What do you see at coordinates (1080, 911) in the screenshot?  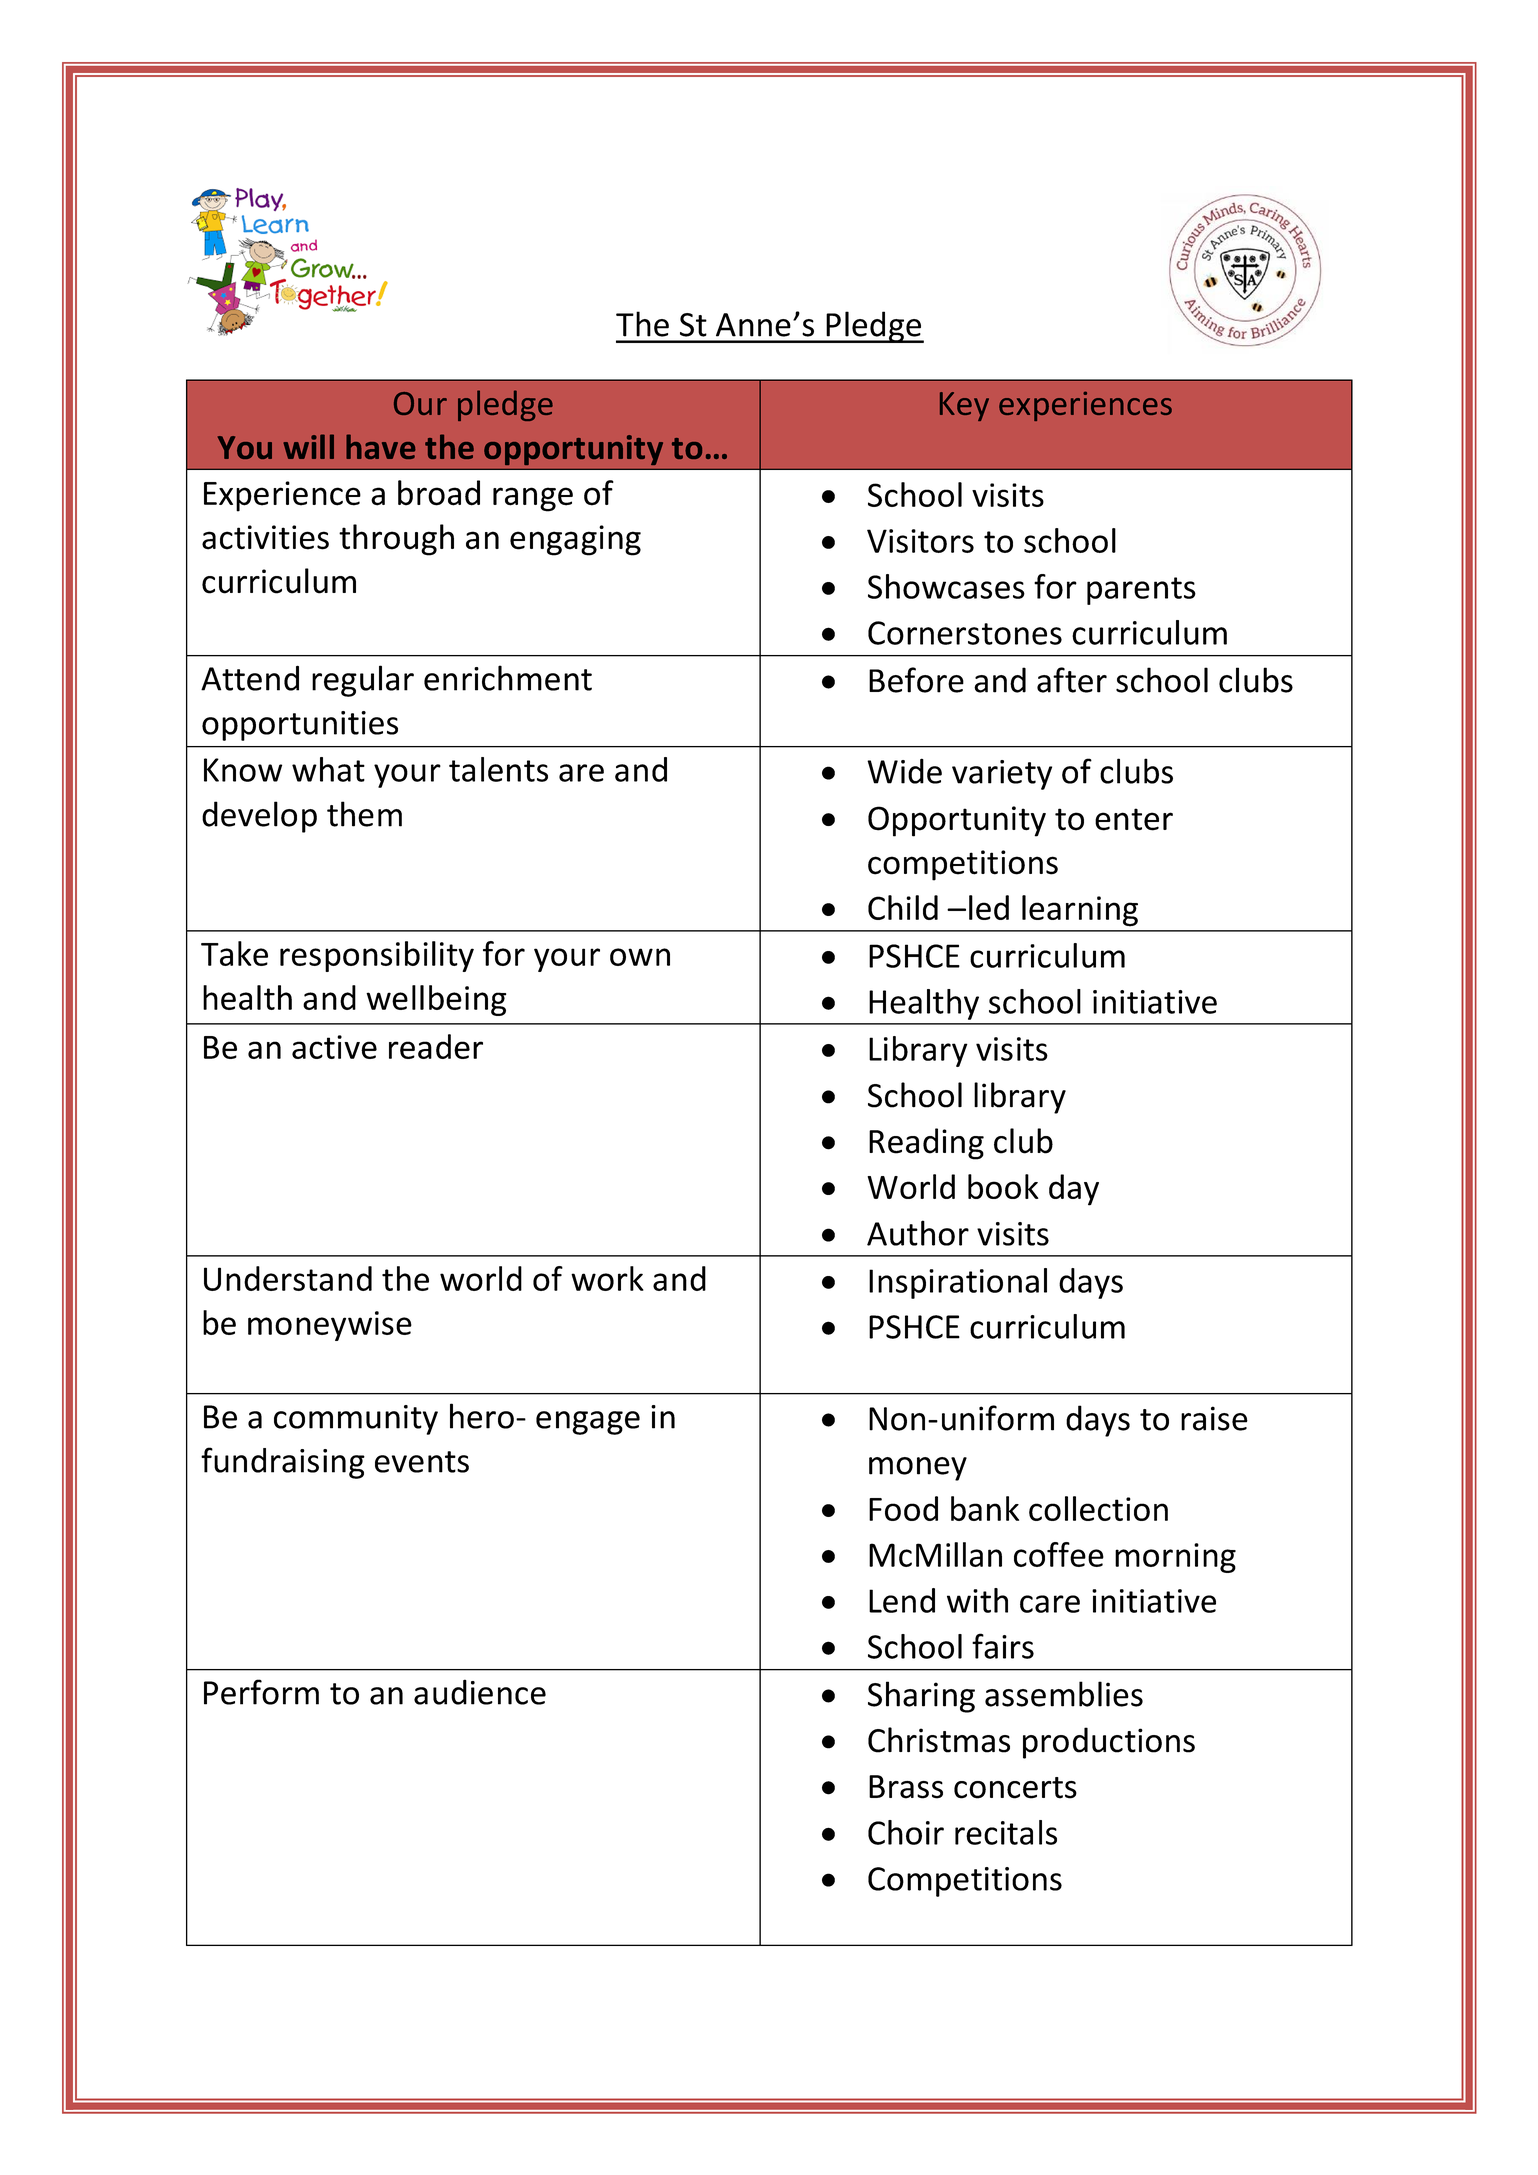 I see `learning` at bounding box center [1080, 911].
